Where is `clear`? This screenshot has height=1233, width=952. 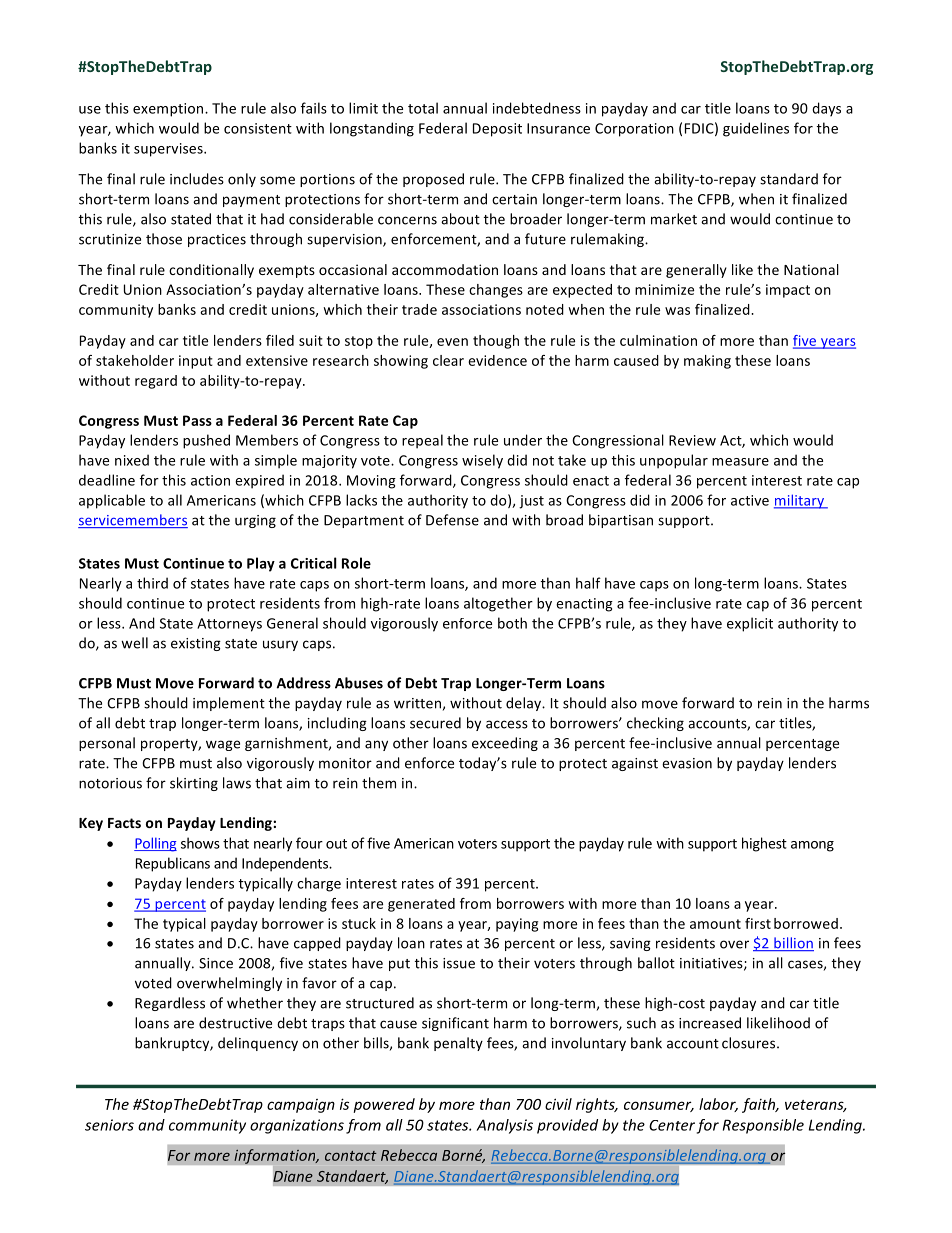 clear is located at coordinates (448, 360).
